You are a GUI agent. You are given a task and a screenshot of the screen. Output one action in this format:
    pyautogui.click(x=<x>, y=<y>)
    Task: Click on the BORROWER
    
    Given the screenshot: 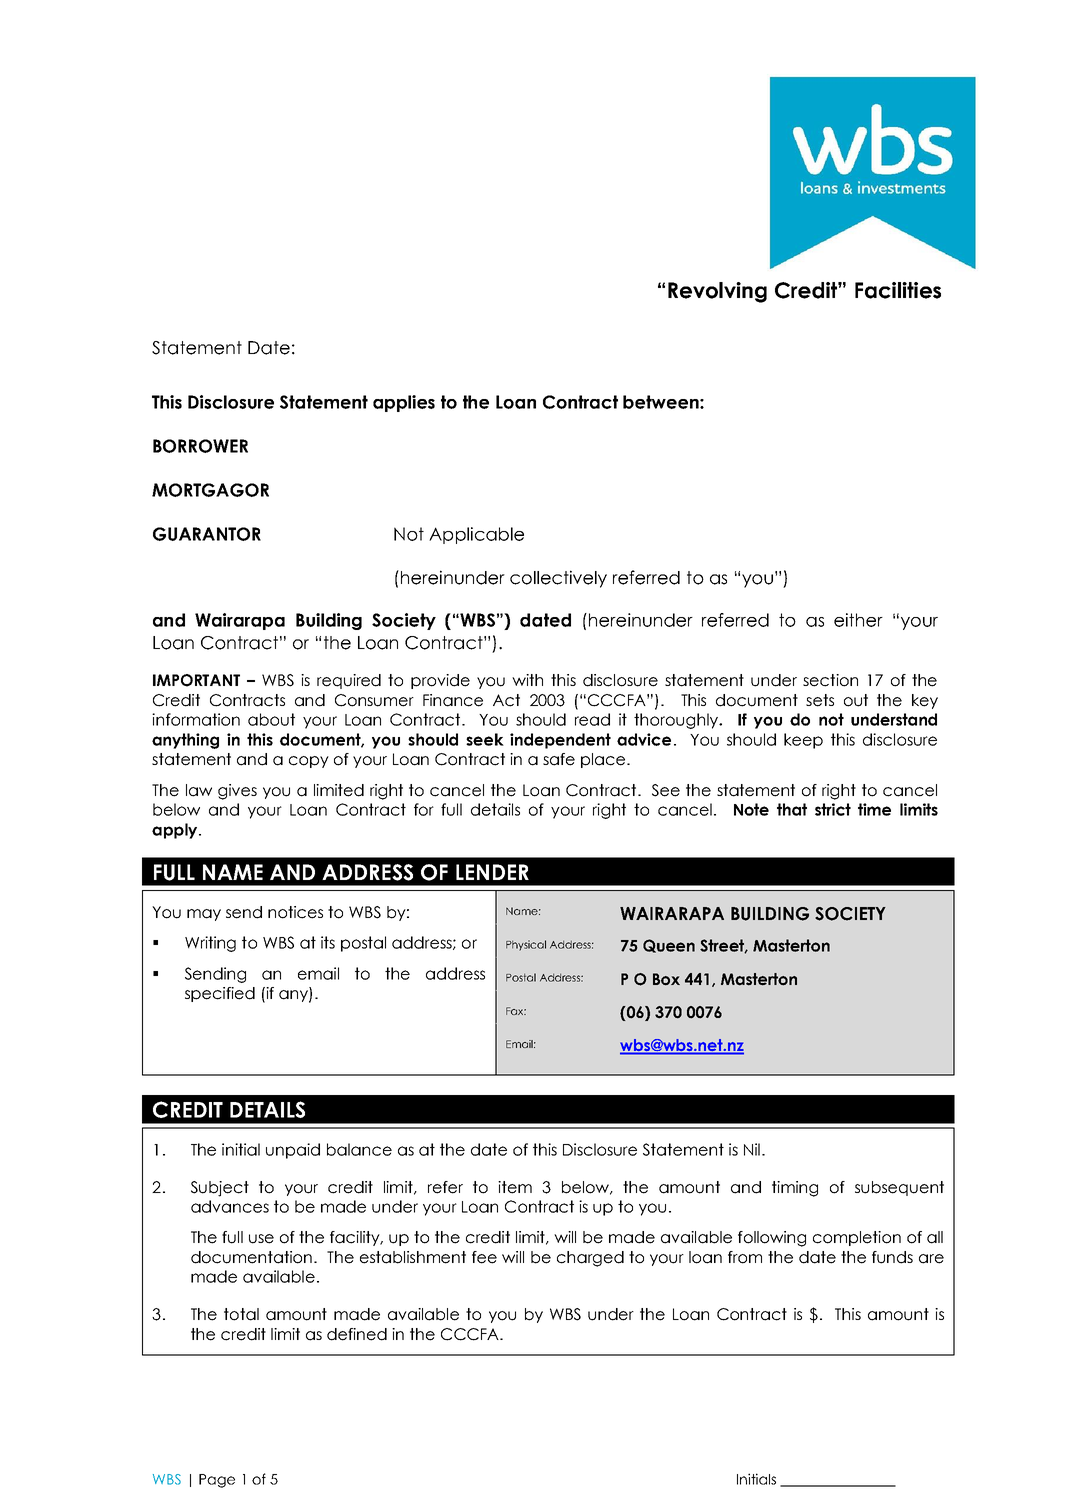 What is the action you would take?
    pyautogui.click(x=200, y=446)
